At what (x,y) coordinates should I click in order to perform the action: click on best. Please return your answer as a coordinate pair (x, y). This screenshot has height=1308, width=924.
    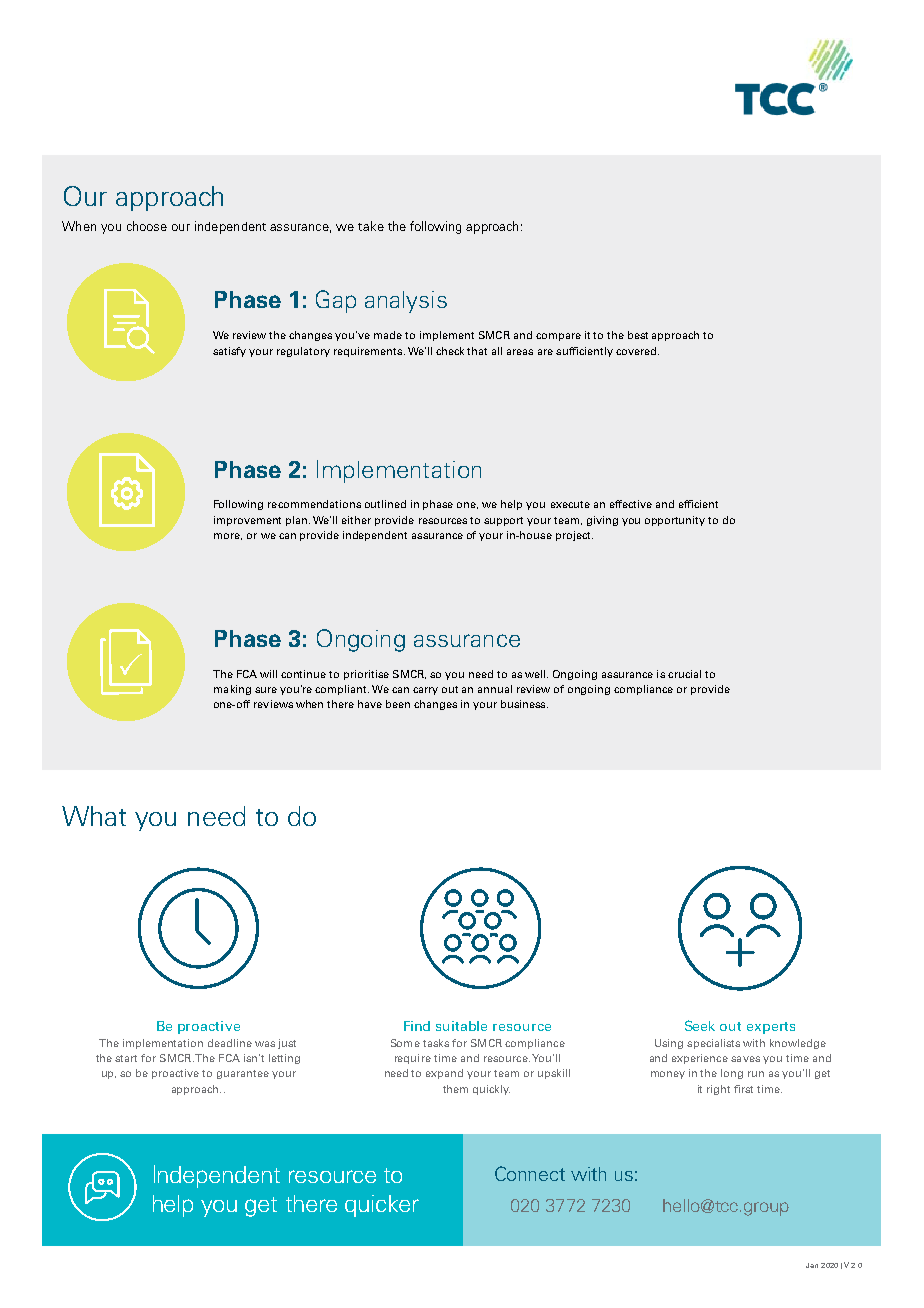
    Looking at the image, I should click on (638, 335).
